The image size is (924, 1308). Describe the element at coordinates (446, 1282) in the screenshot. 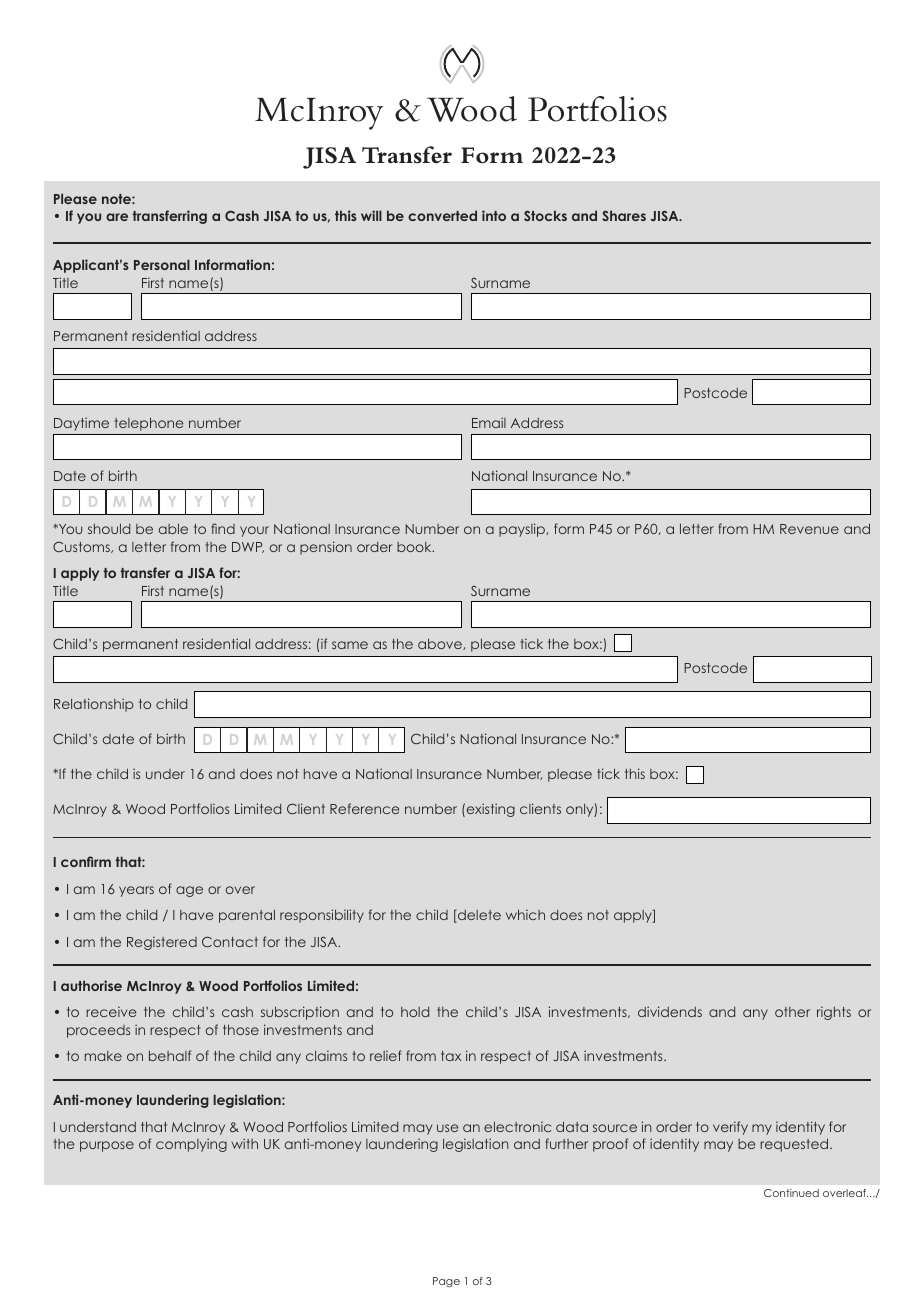

I see `Page` at that location.
